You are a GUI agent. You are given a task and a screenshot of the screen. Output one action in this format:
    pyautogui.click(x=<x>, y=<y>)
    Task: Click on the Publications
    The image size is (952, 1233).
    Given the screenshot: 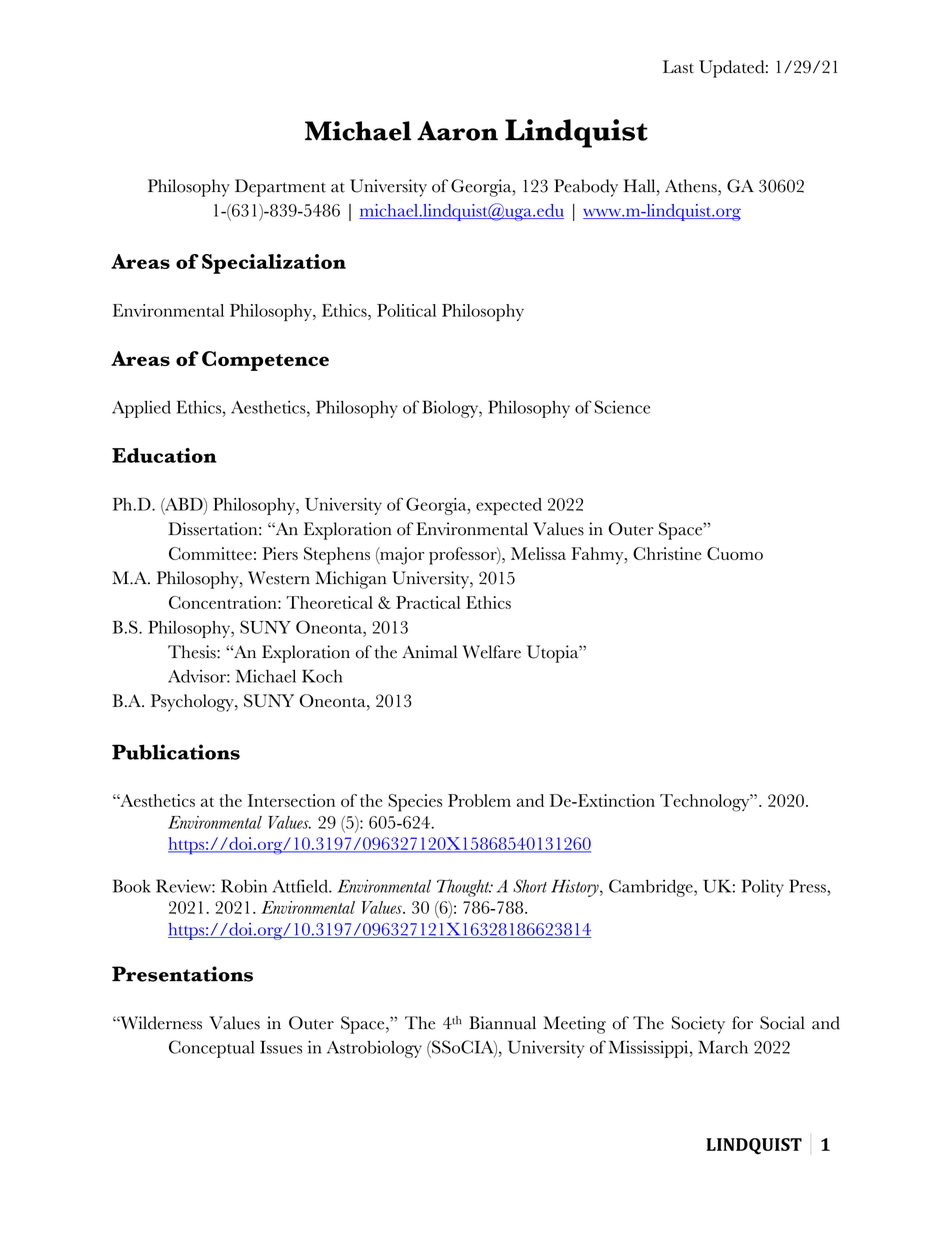 What is the action you would take?
    pyautogui.click(x=176, y=752)
